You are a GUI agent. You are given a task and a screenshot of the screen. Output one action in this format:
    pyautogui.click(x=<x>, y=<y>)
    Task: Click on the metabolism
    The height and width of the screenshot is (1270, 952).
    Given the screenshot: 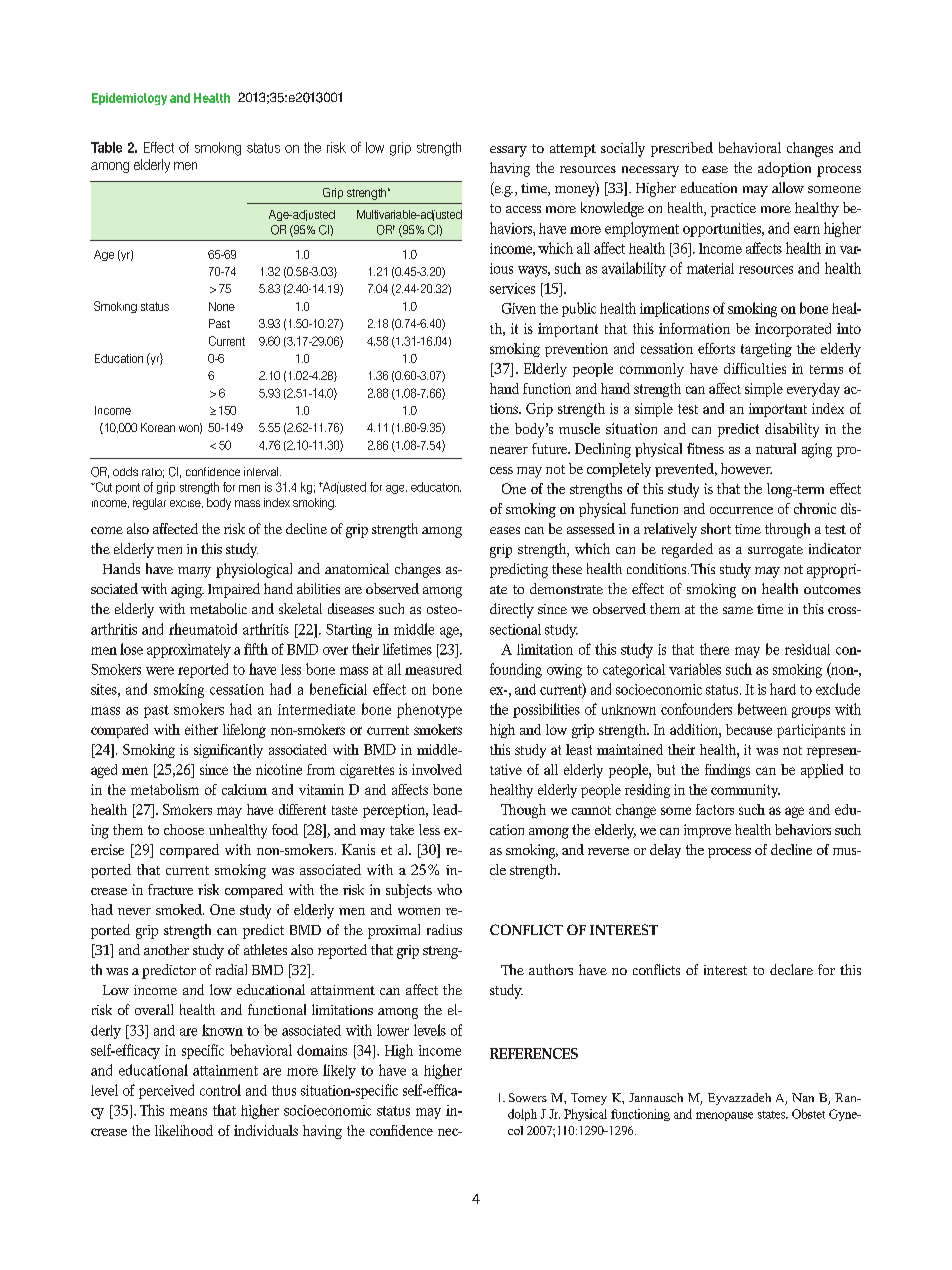 What is the action you would take?
    pyautogui.click(x=165, y=789)
